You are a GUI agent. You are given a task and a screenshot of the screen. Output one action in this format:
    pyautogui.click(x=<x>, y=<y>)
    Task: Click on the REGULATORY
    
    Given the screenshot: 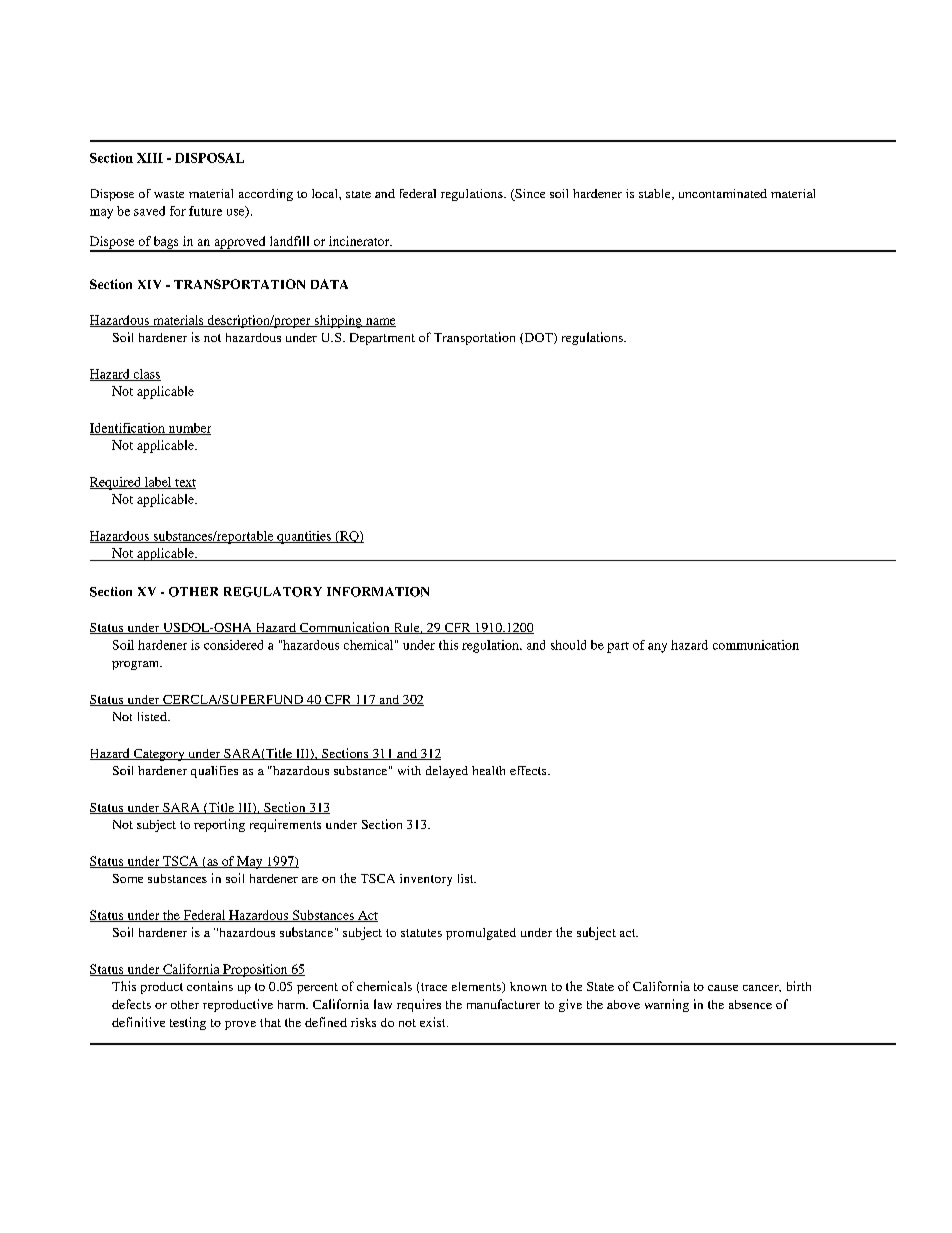 What is the action you would take?
    pyautogui.click(x=273, y=592)
